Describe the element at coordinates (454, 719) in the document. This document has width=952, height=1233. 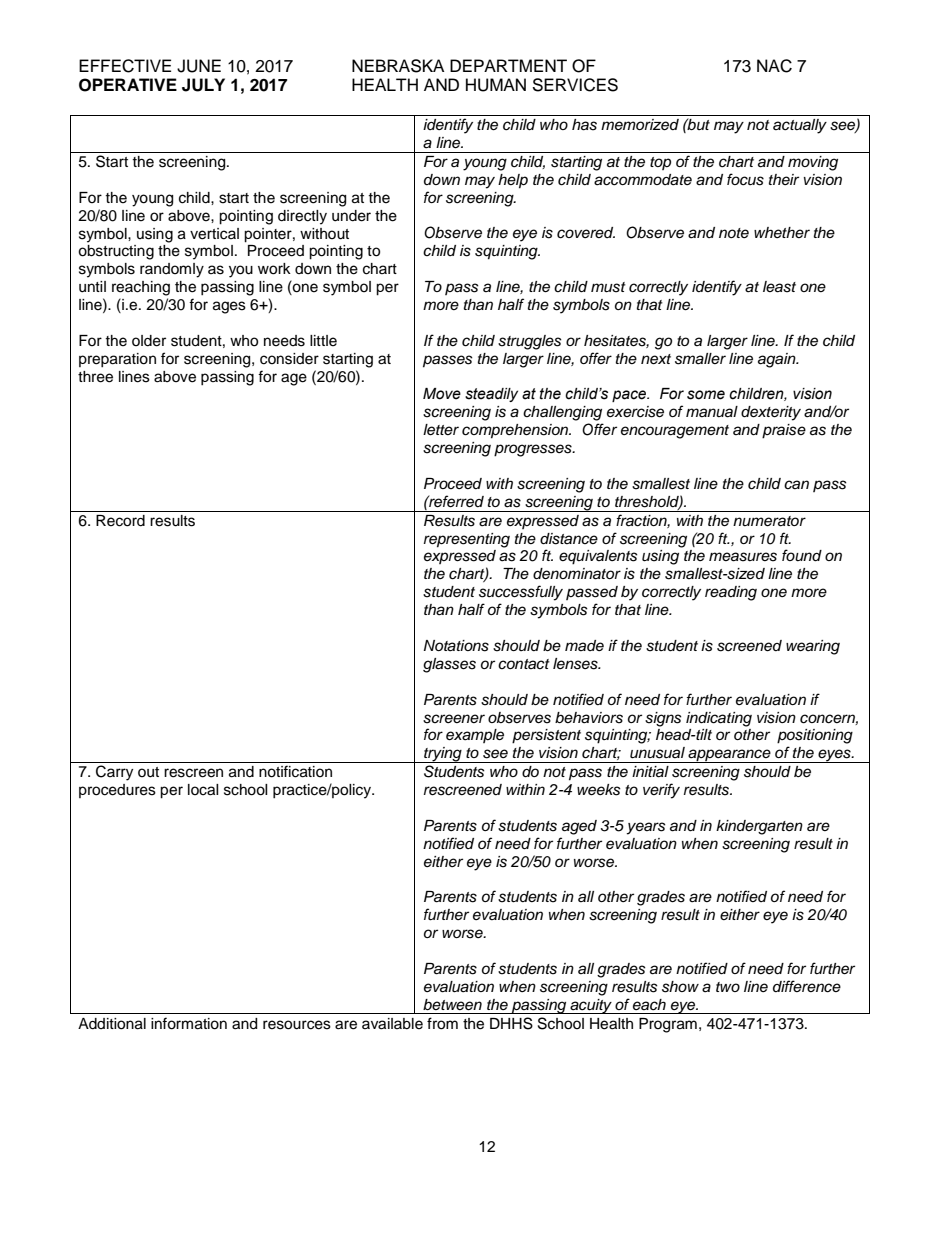
I see `screener` at that location.
